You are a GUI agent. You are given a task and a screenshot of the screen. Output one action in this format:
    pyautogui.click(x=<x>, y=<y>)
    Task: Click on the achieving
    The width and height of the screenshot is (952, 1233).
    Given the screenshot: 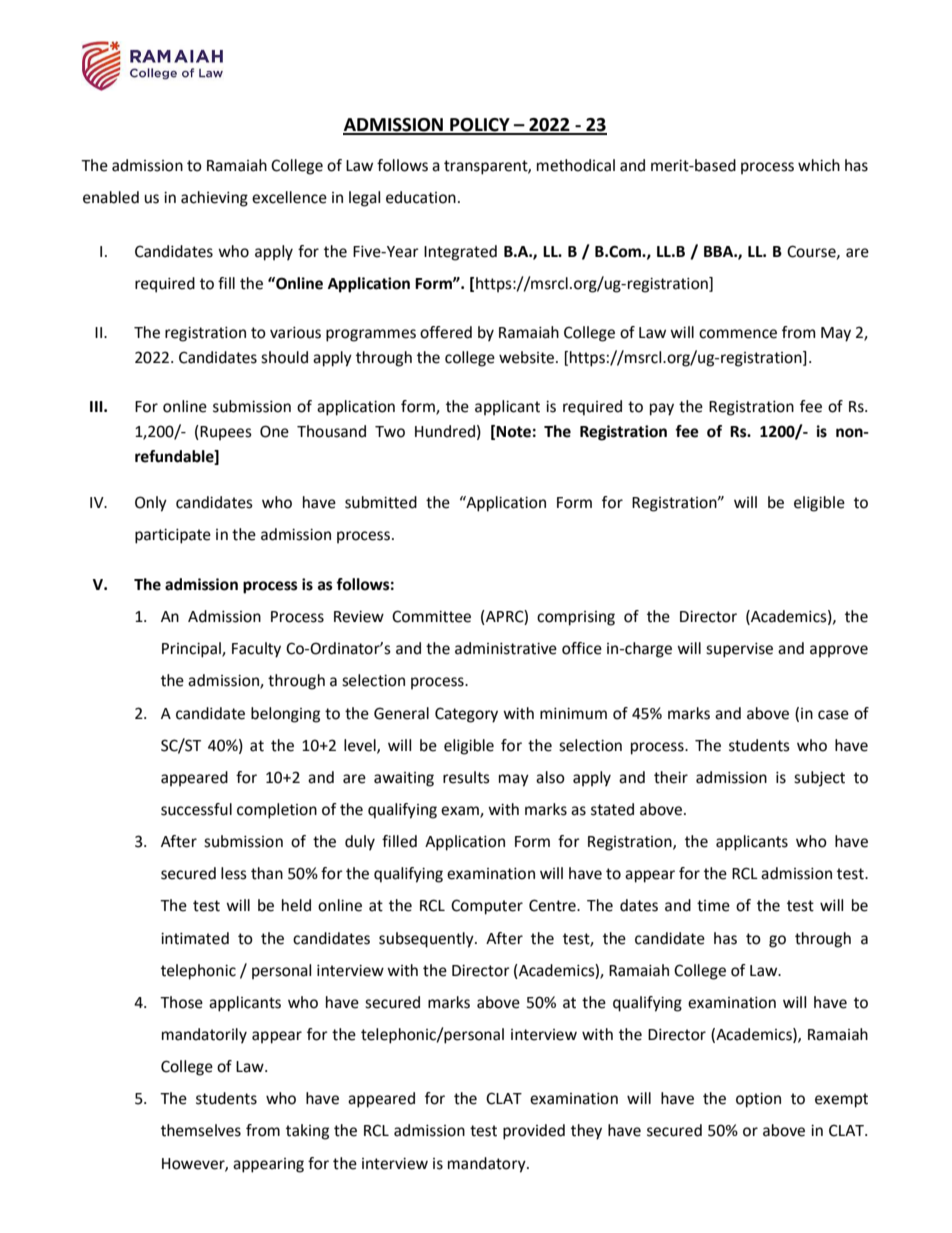 What is the action you would take?
    pyautogui.click(x=214, y=199)
